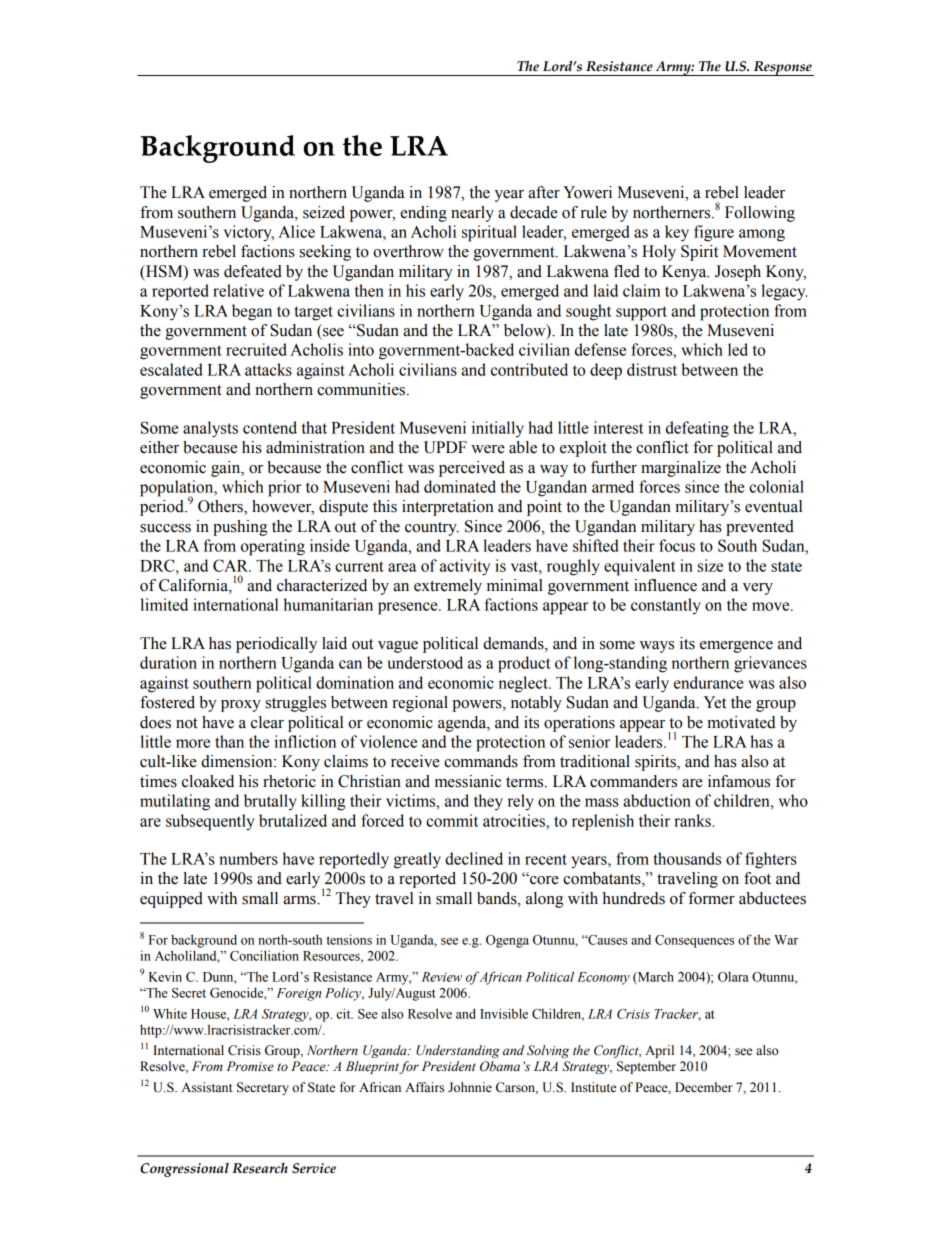  I want to click on recruited, so click(256, 349).
